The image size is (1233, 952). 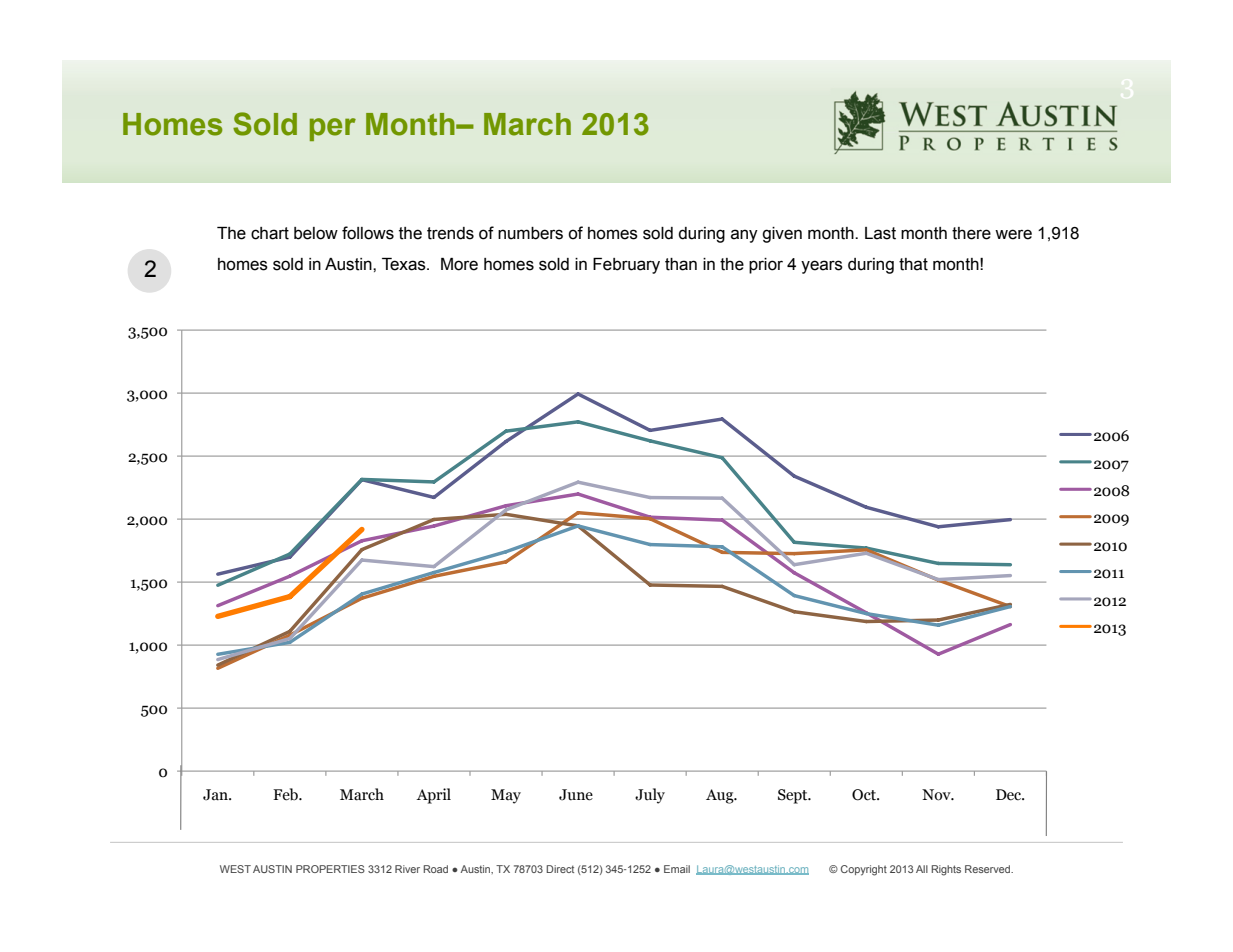 I want to click on July, so click(x=650, y=796).
